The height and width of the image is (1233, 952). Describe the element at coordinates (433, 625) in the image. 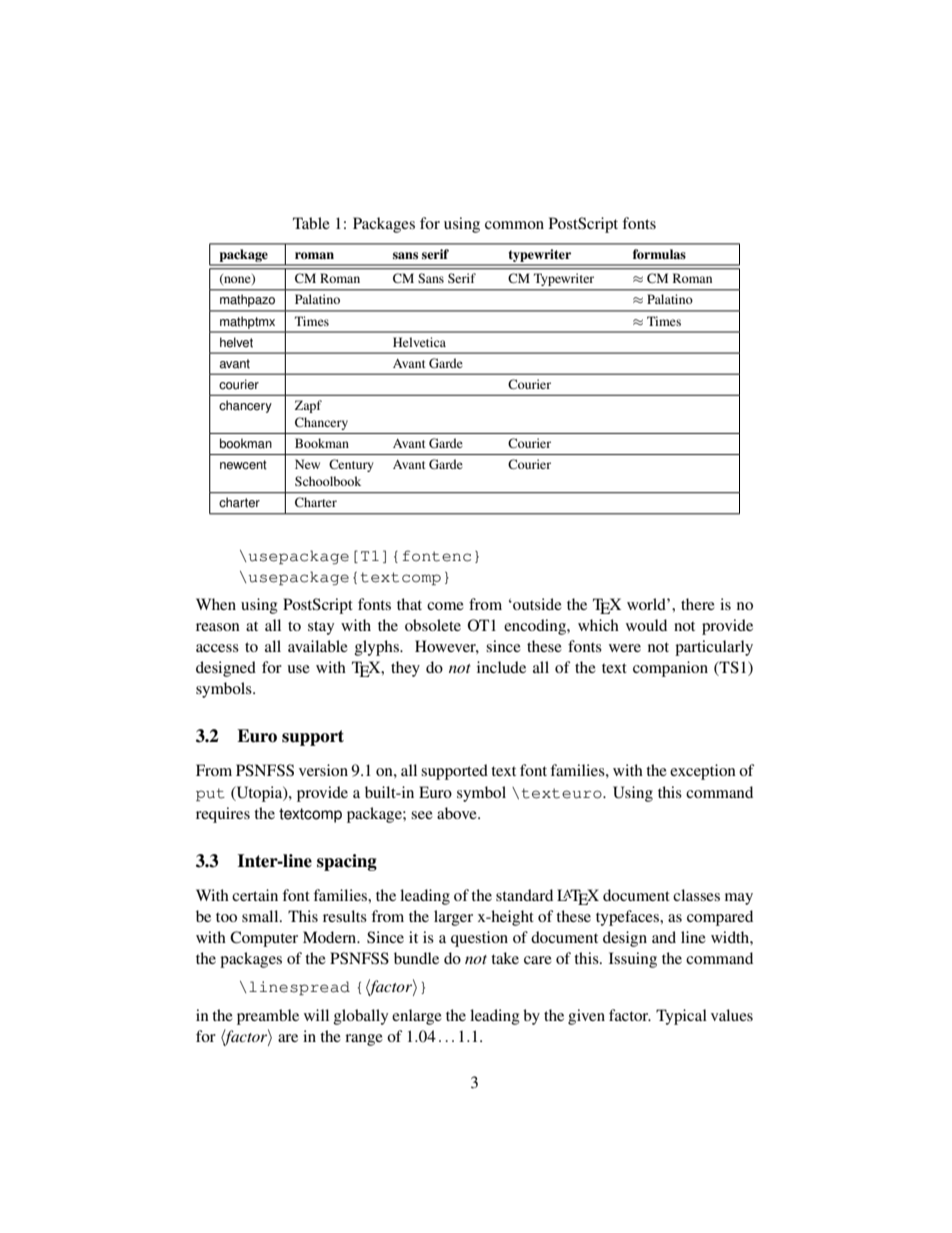

I see `obsolete` at that location.
